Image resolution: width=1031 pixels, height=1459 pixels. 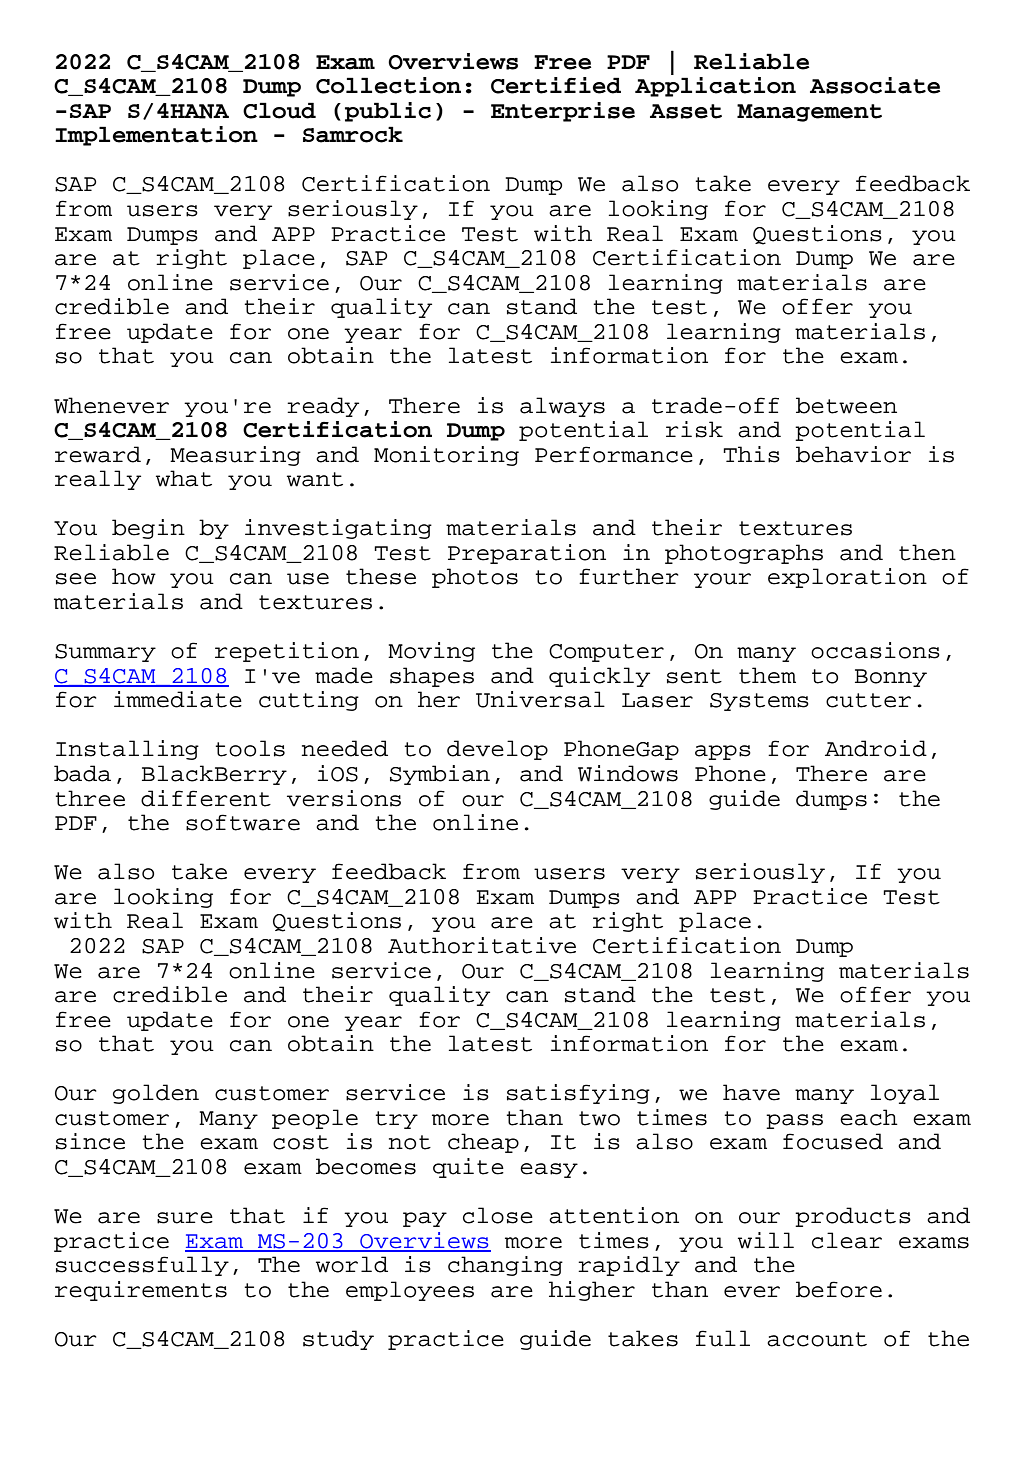 What do you see at coordinates (156, 136) in the page?
I see `Implementation` at bounding box center [156, 136].
